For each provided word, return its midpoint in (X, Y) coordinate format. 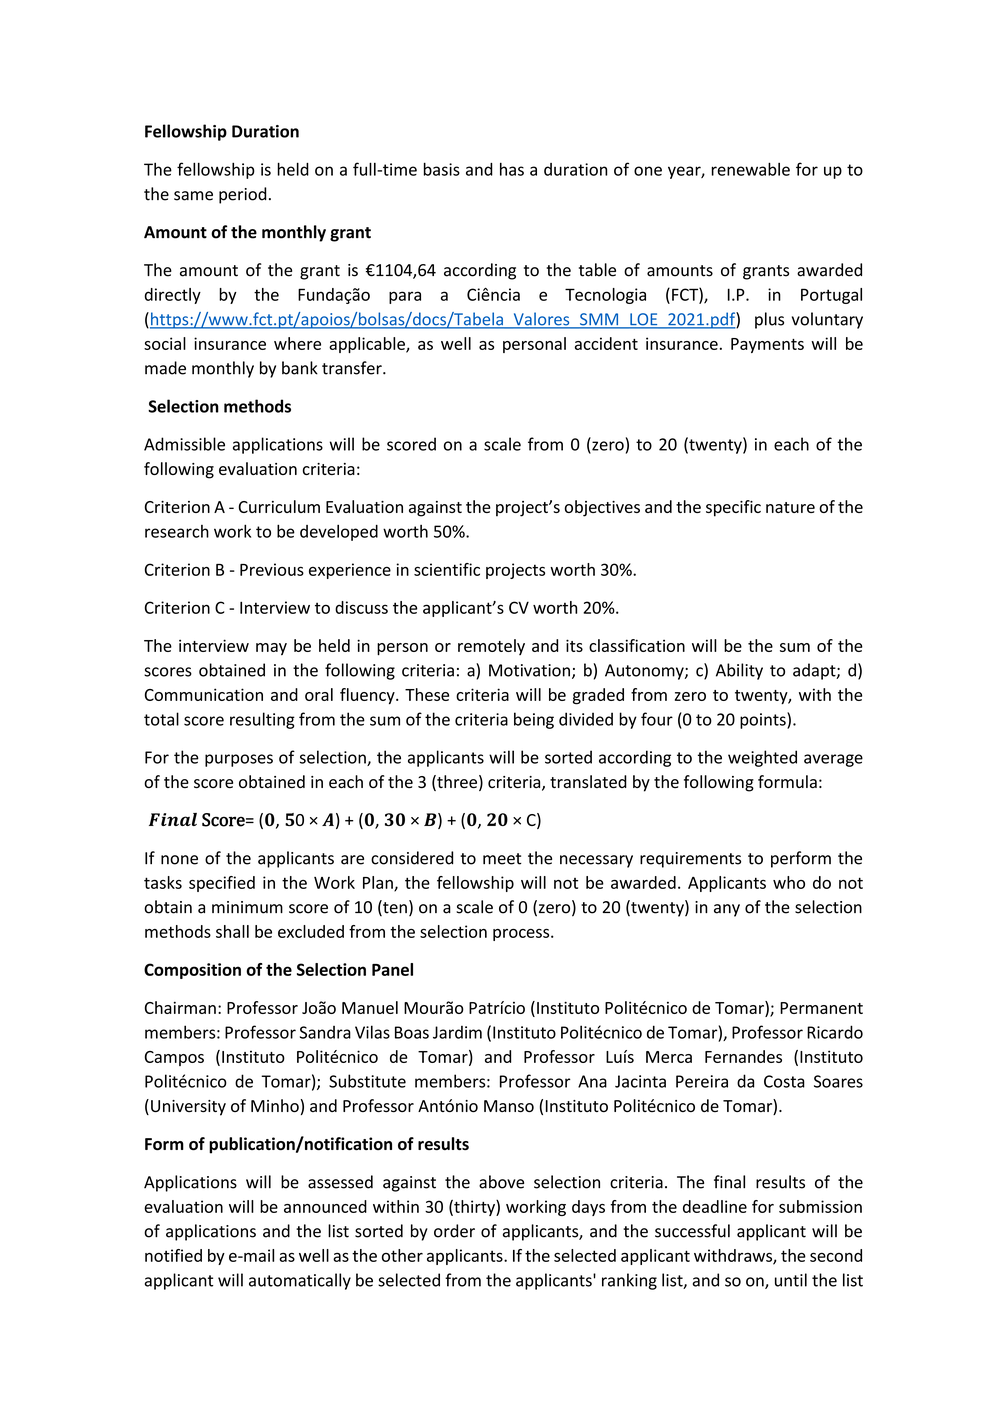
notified (173, 1255)
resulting (262, 720)
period (243, 195)
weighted (762, 758)
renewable (751, 169)
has (512, 169)
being (534, 720)
